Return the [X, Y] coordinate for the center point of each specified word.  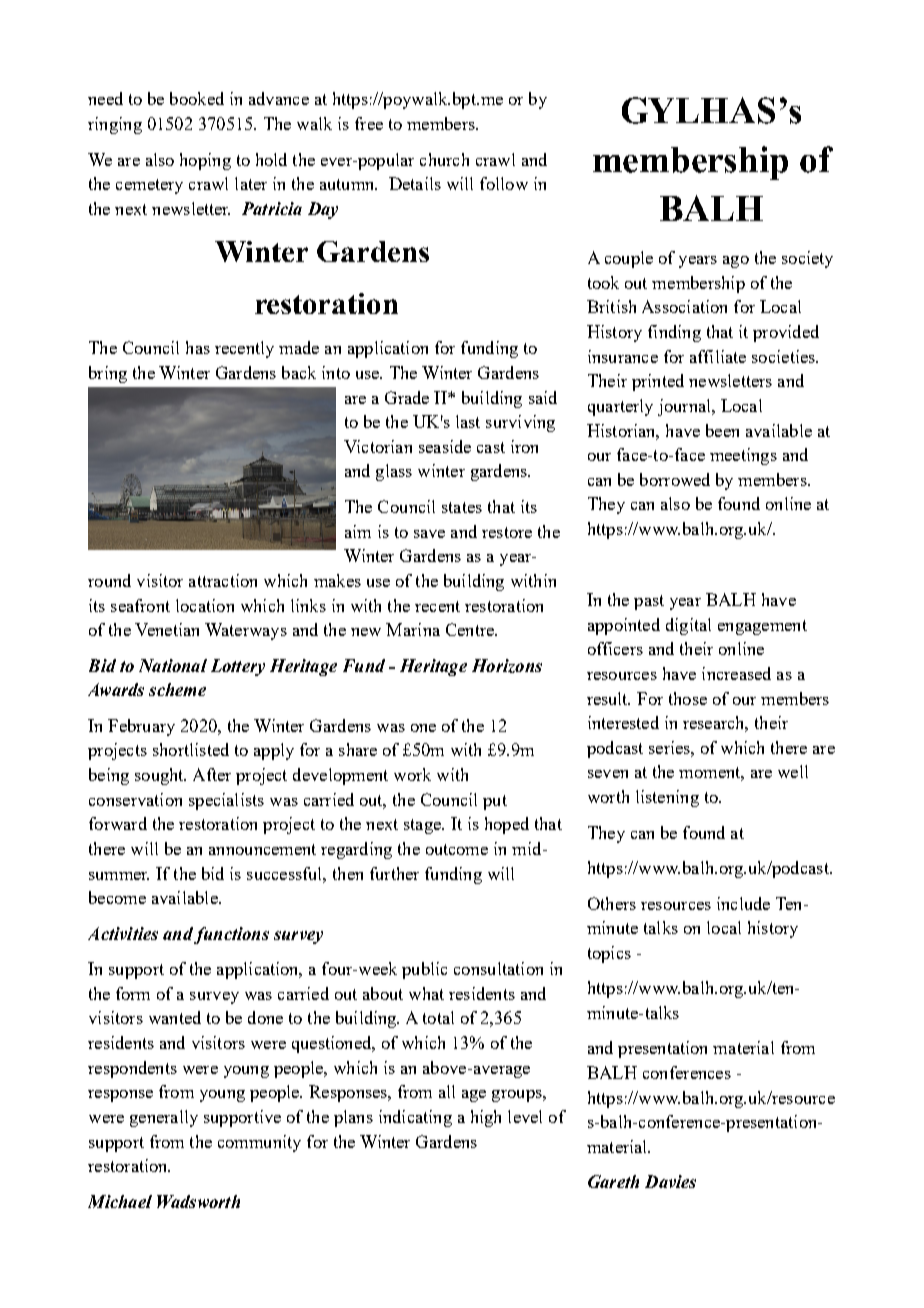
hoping [205, 161]
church [444, 159]
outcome [457, 849]
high [486, 1118]
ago [736, 262]
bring [108, 374]
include [743, 903]
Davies [670, 1181]
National [173, 665]
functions [231, 935]
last [468, 421]
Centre [471, 629]
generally [164, 1118]
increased [736, 673]
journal [685, 407]
